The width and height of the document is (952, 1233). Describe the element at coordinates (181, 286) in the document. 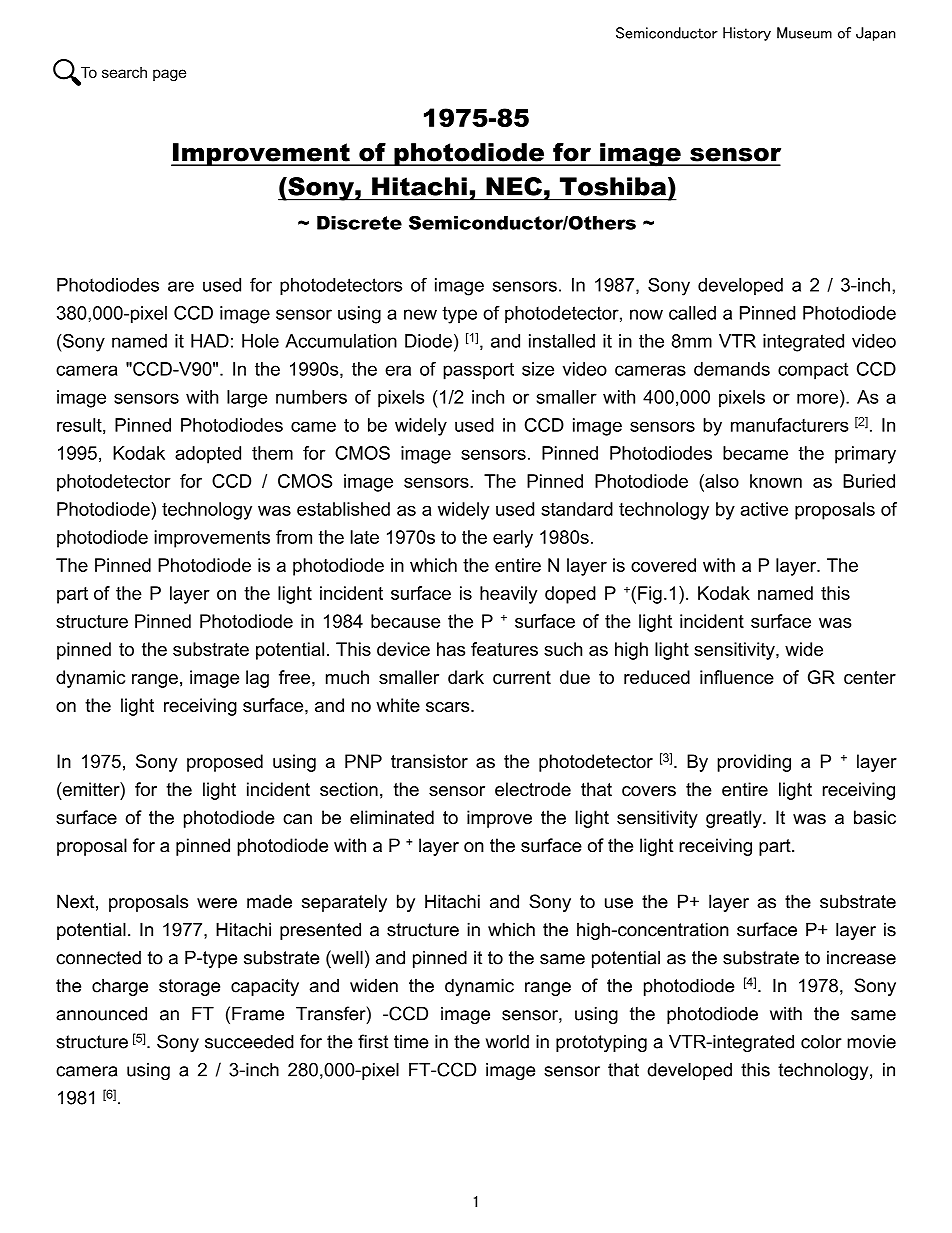

I see `are` at that location.
